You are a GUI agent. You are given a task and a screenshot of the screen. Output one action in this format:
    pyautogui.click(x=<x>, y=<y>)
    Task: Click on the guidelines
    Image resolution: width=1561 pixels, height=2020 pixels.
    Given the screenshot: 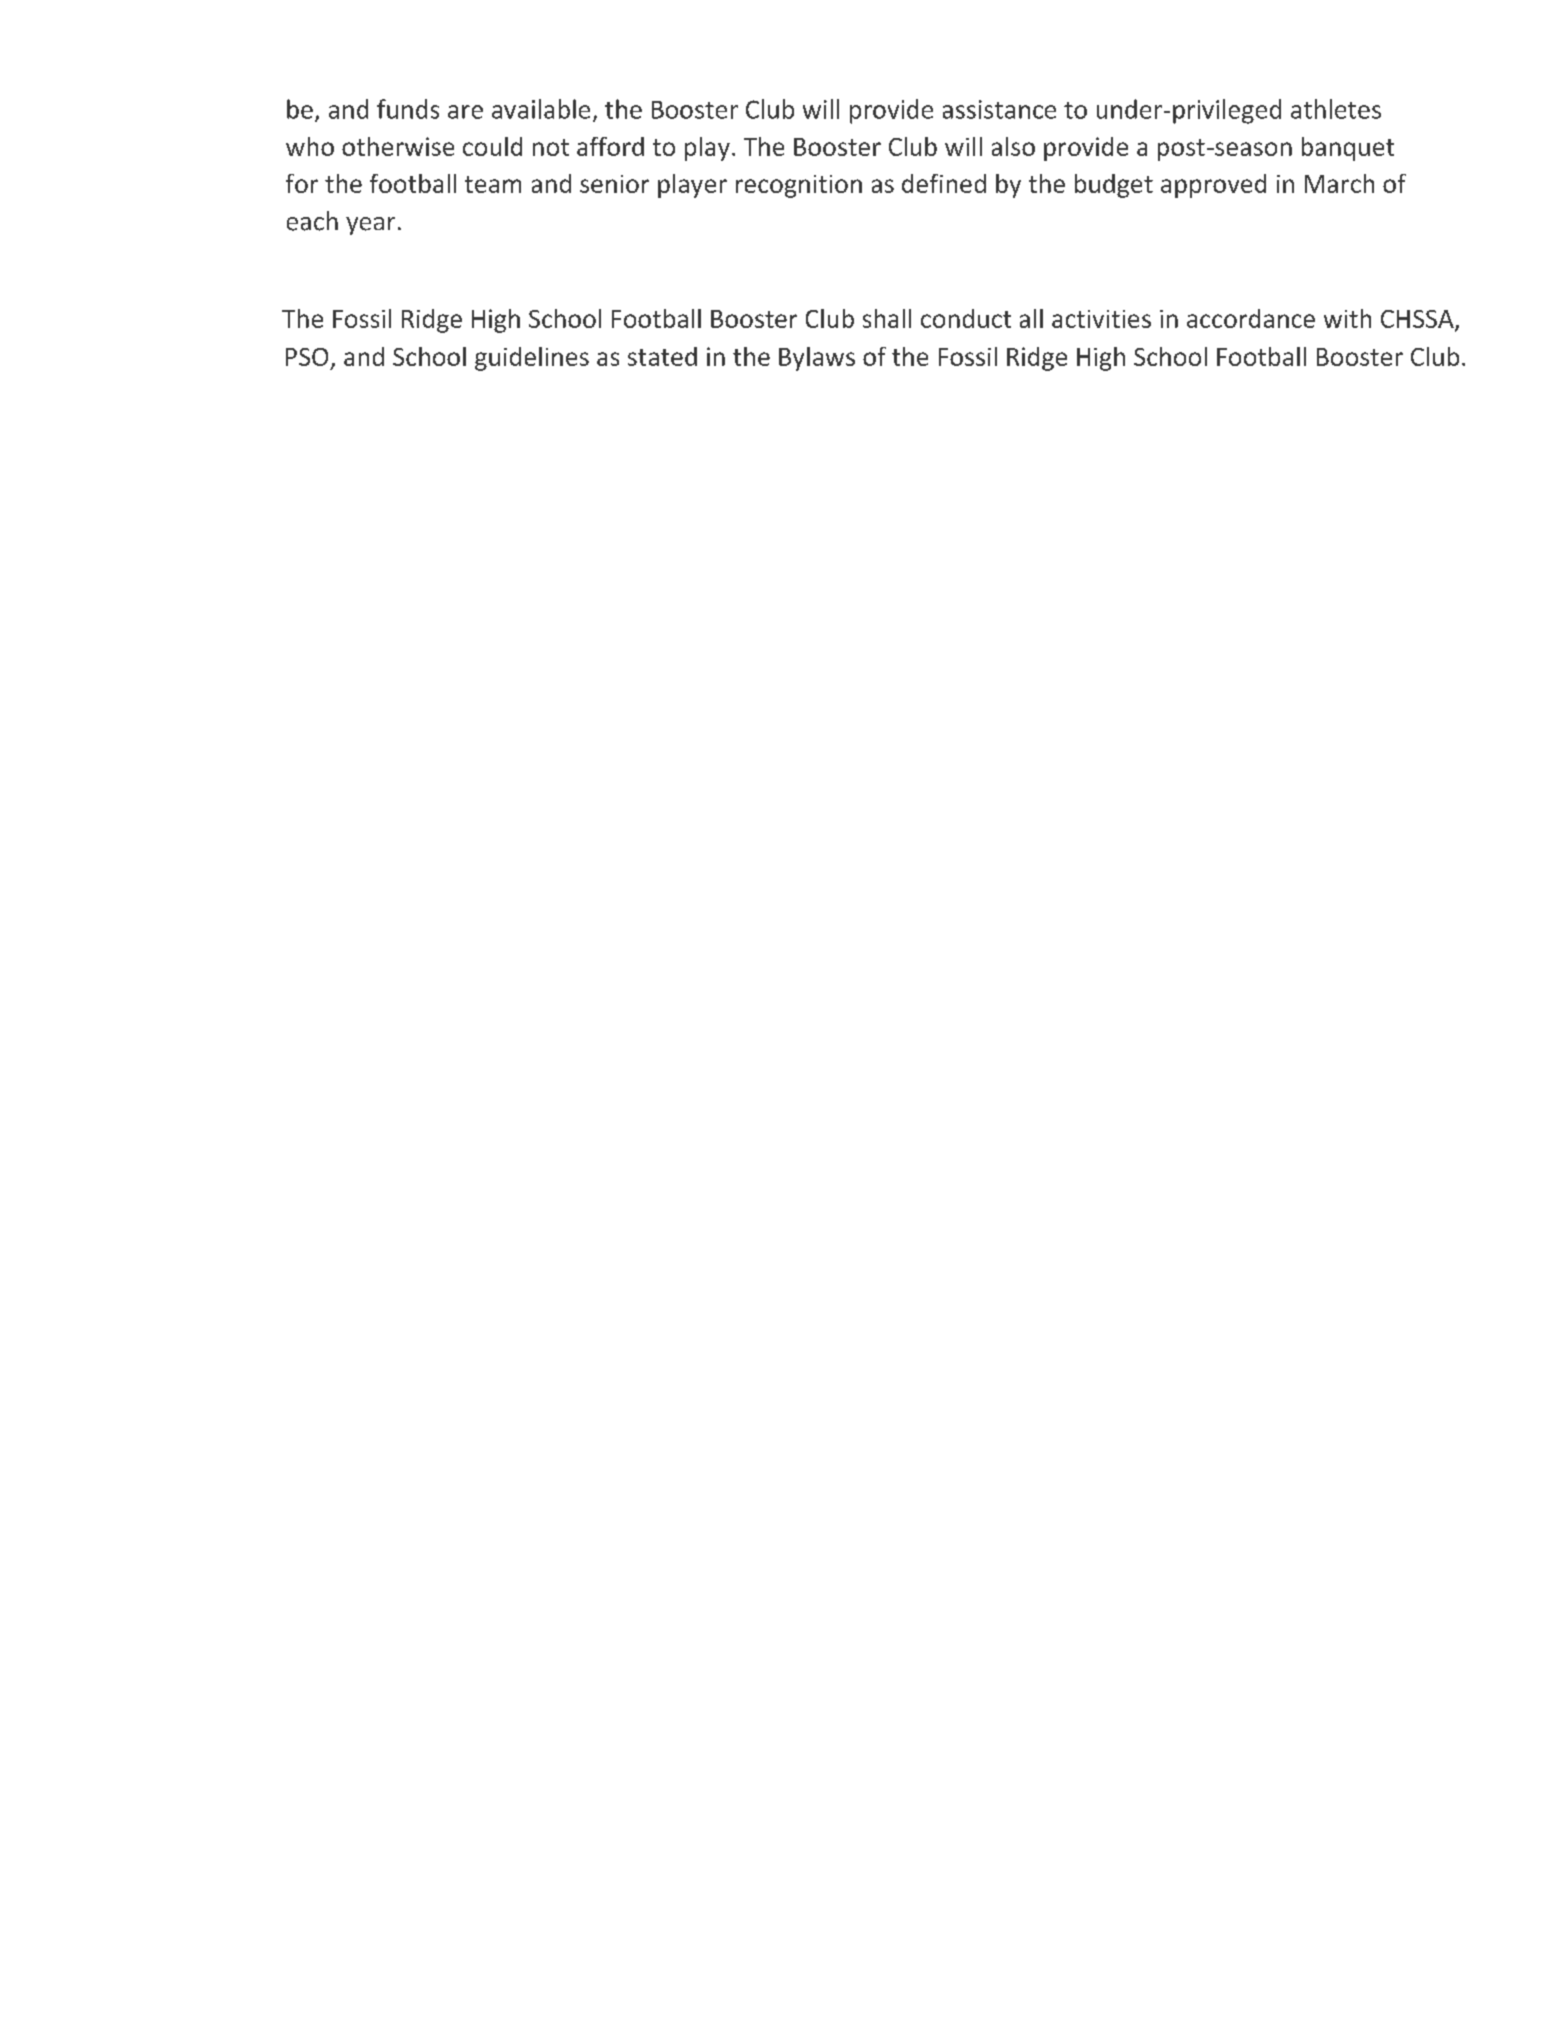 What is the action you would take?
    pyautogui.click(x=532, y=359)
